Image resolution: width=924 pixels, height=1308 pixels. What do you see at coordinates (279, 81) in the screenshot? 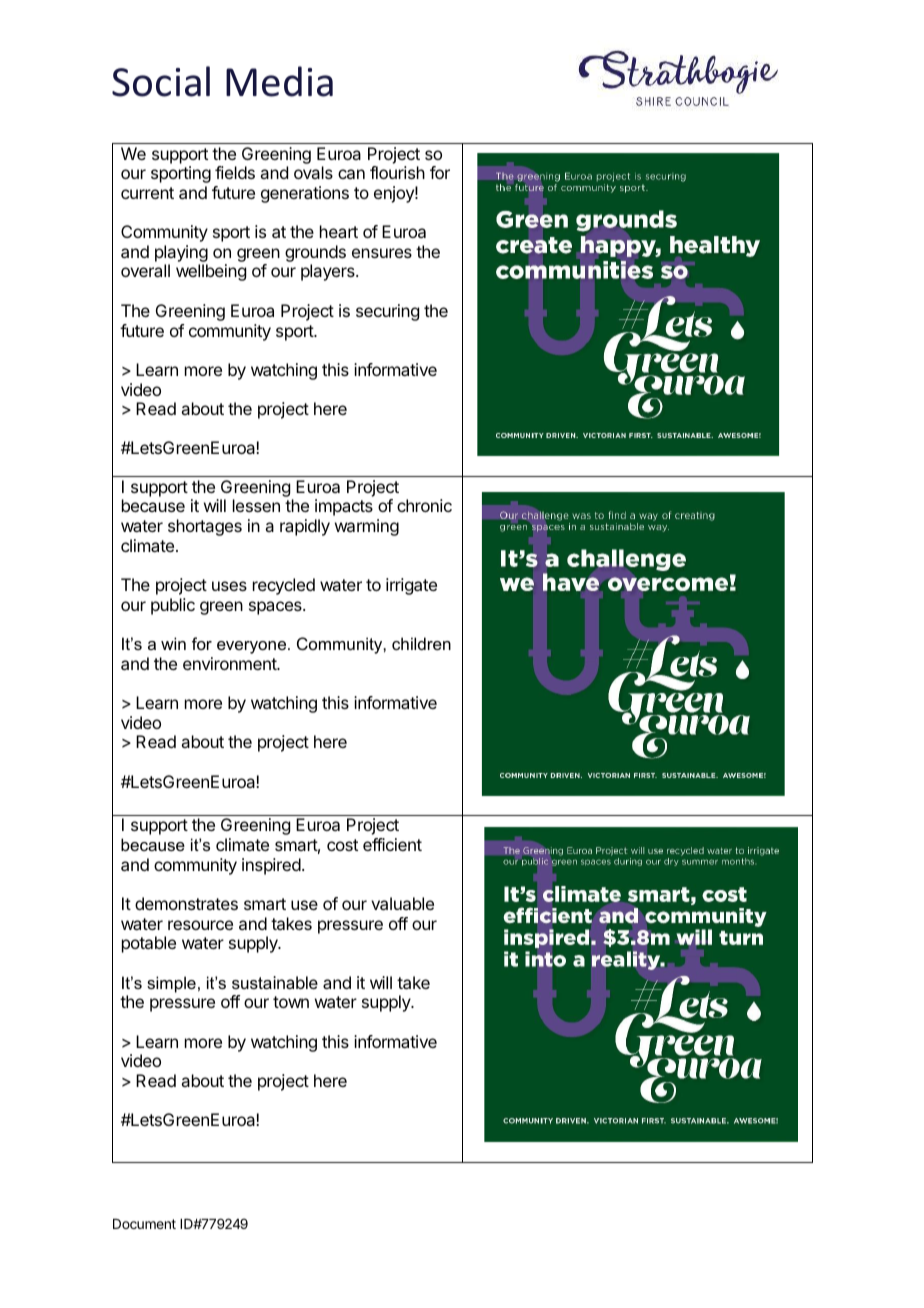
I see `Media` at bounding box center [279, 81].
